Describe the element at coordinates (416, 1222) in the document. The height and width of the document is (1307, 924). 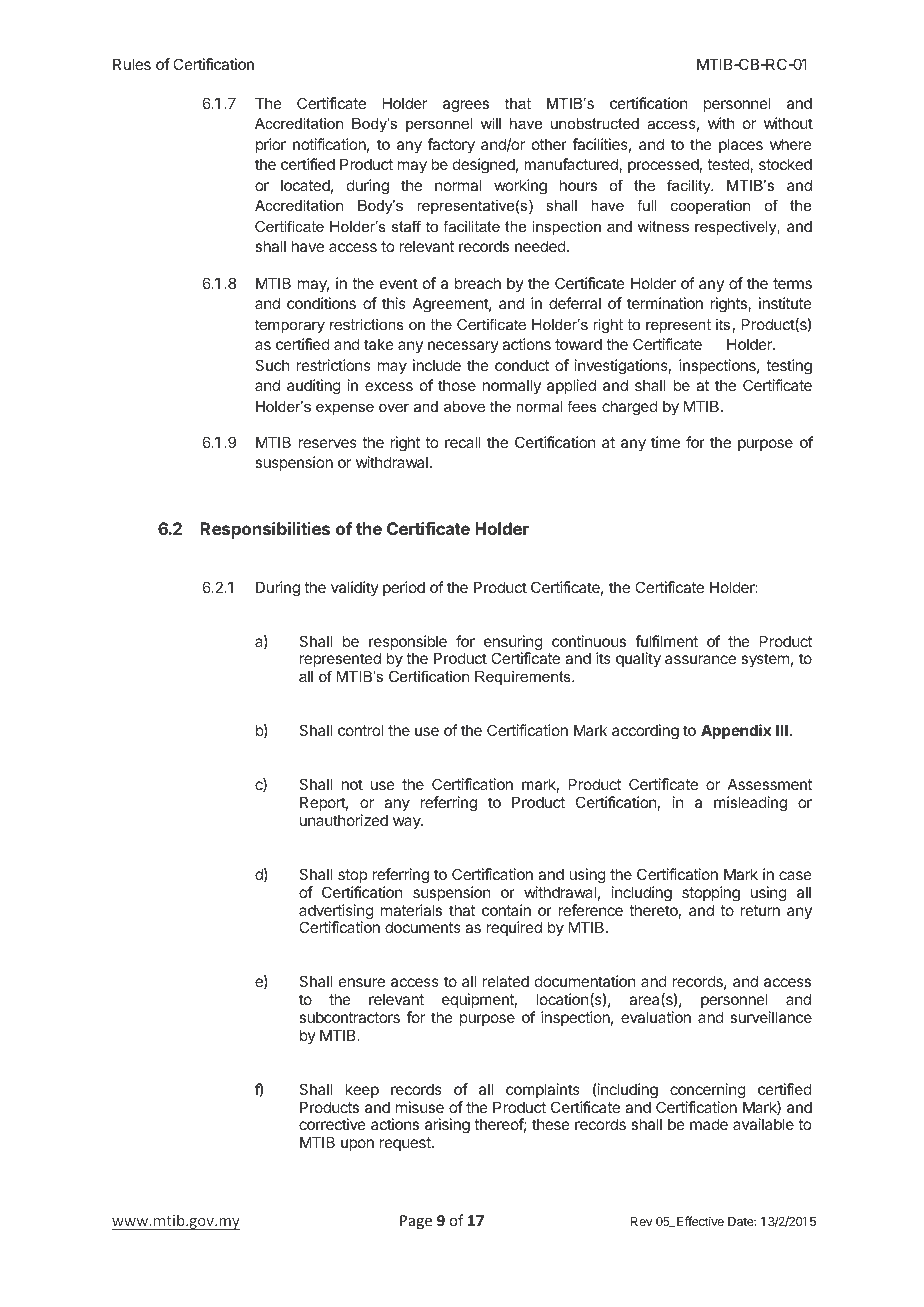
I see `Page` at that location.
